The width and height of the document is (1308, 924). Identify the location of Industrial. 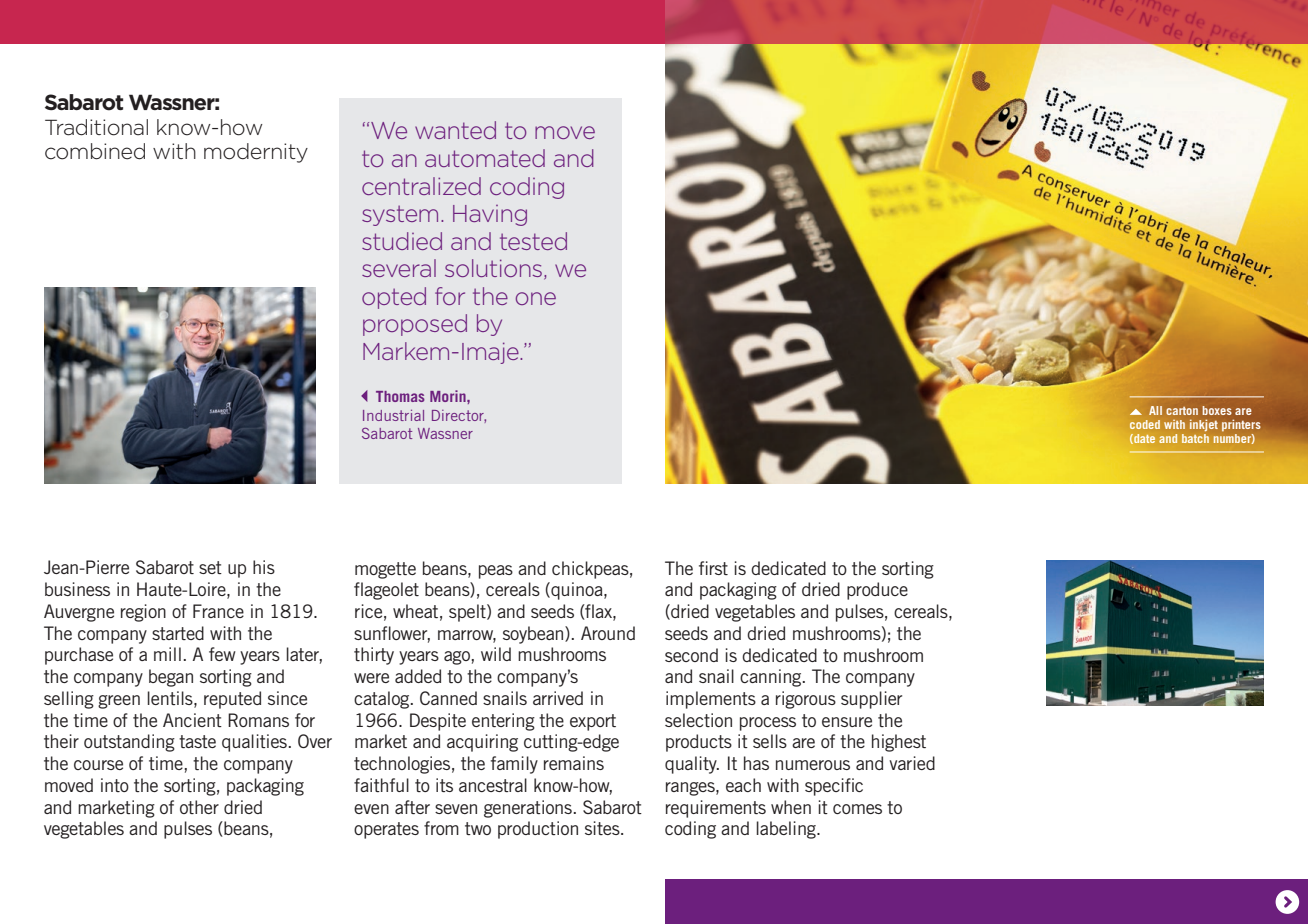
(393, 415).
